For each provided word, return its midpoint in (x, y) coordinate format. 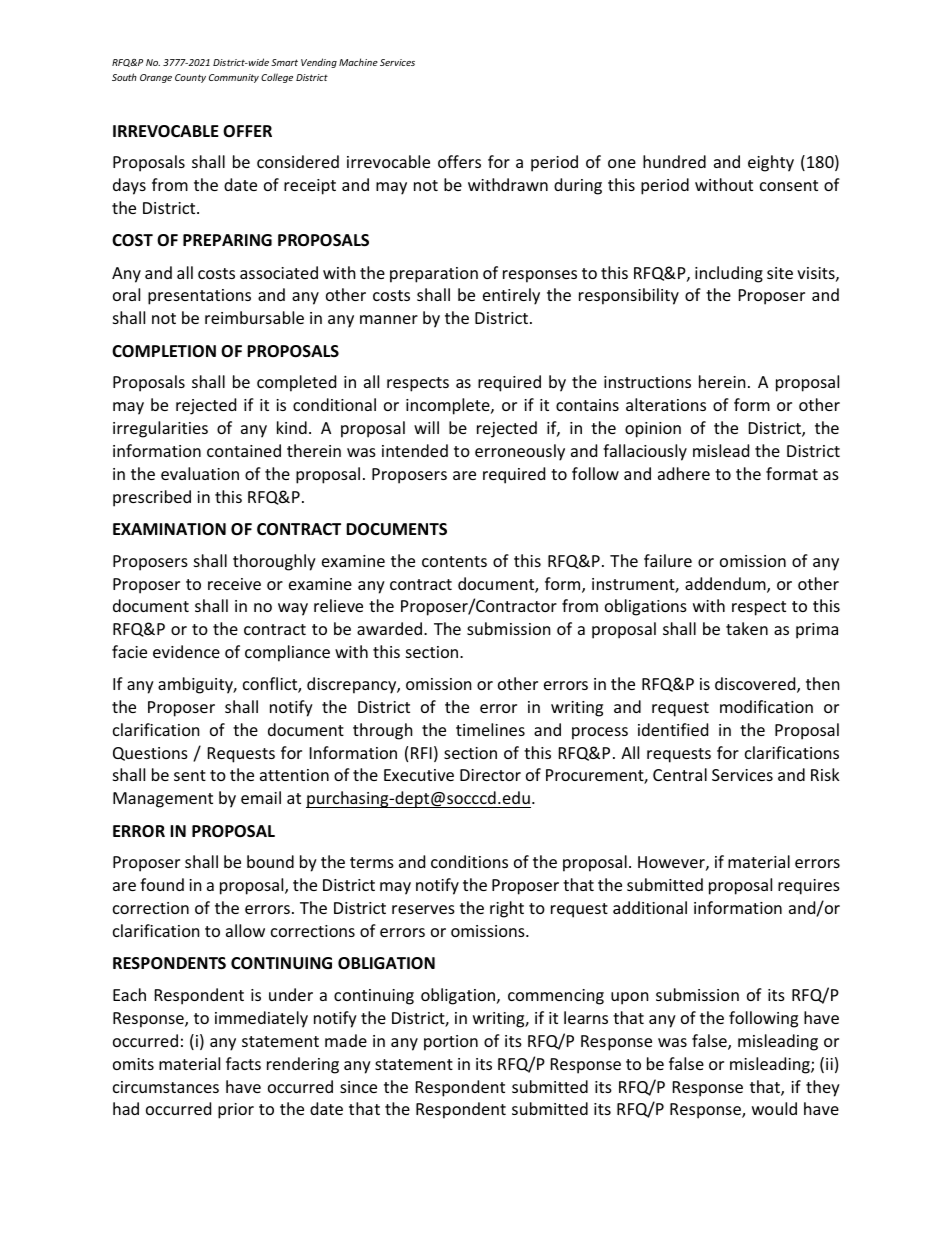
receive (234, 584)
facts (243, 1063)
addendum (726, 585)
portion (451, 1043)
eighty (771, 163)
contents (454, 561)
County (190, 78)
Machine (358, 62)
